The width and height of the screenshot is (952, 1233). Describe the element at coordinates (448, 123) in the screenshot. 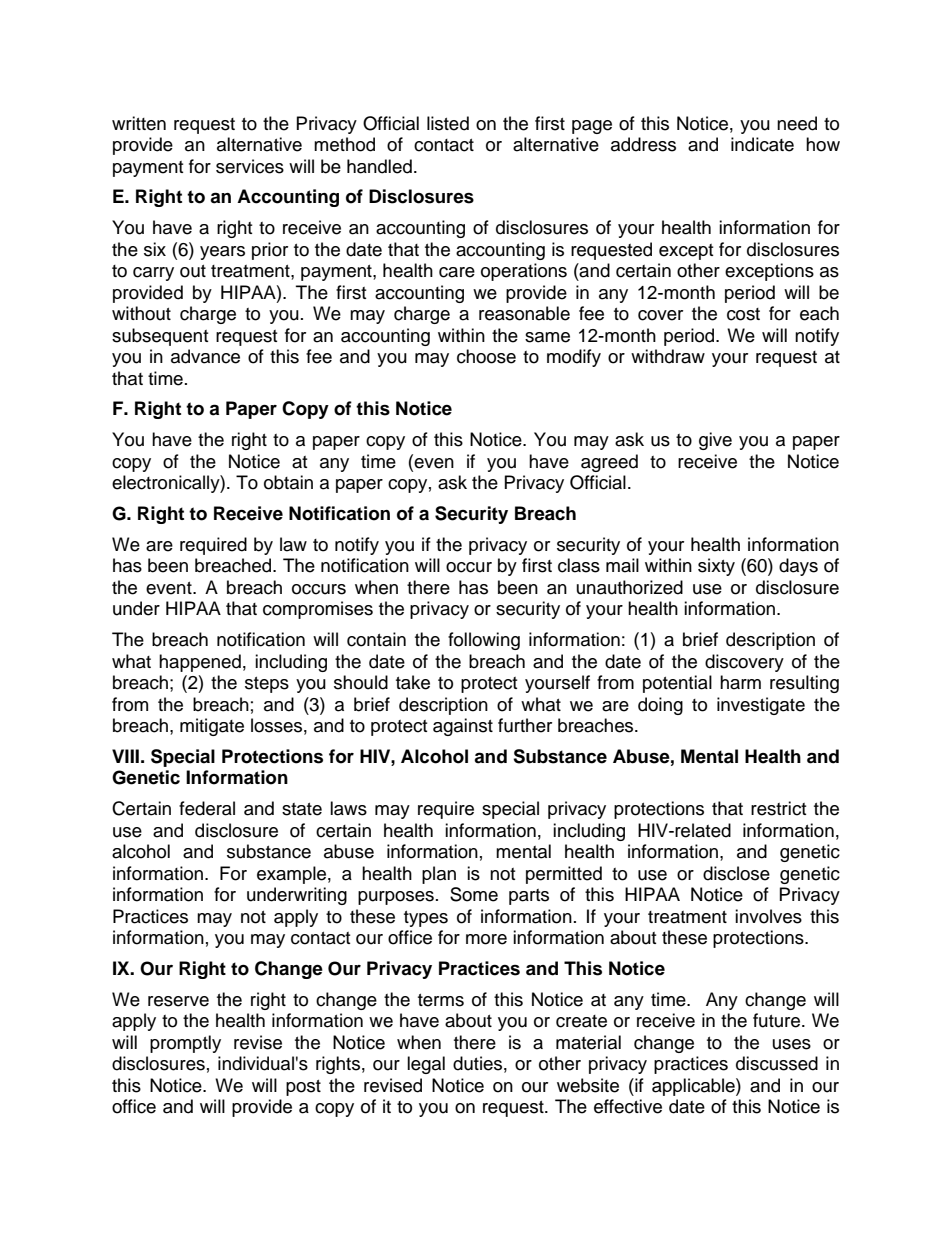

I see `listed` at that location.
